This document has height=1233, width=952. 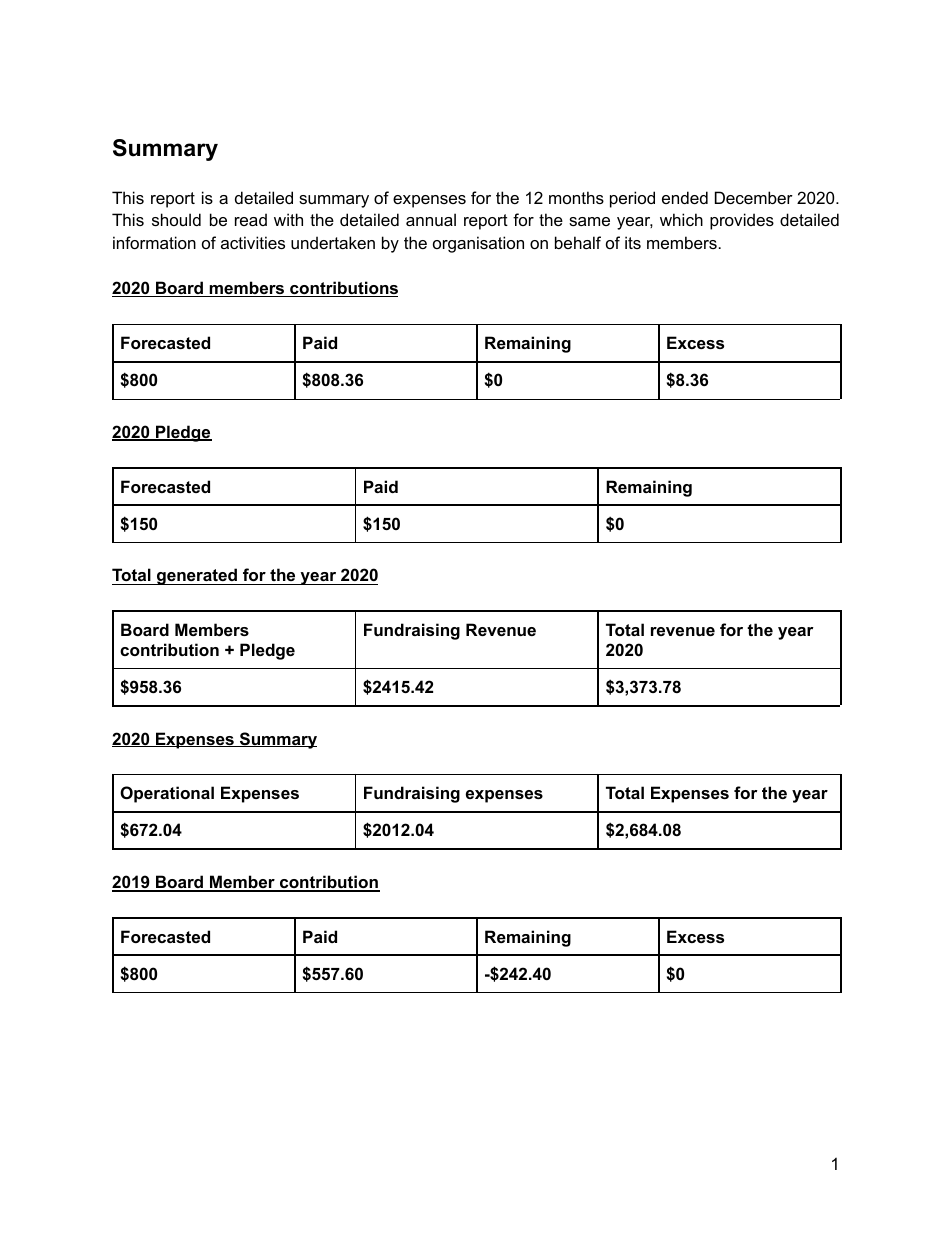 I want to click on Operational, so click(x=167, y=794).
